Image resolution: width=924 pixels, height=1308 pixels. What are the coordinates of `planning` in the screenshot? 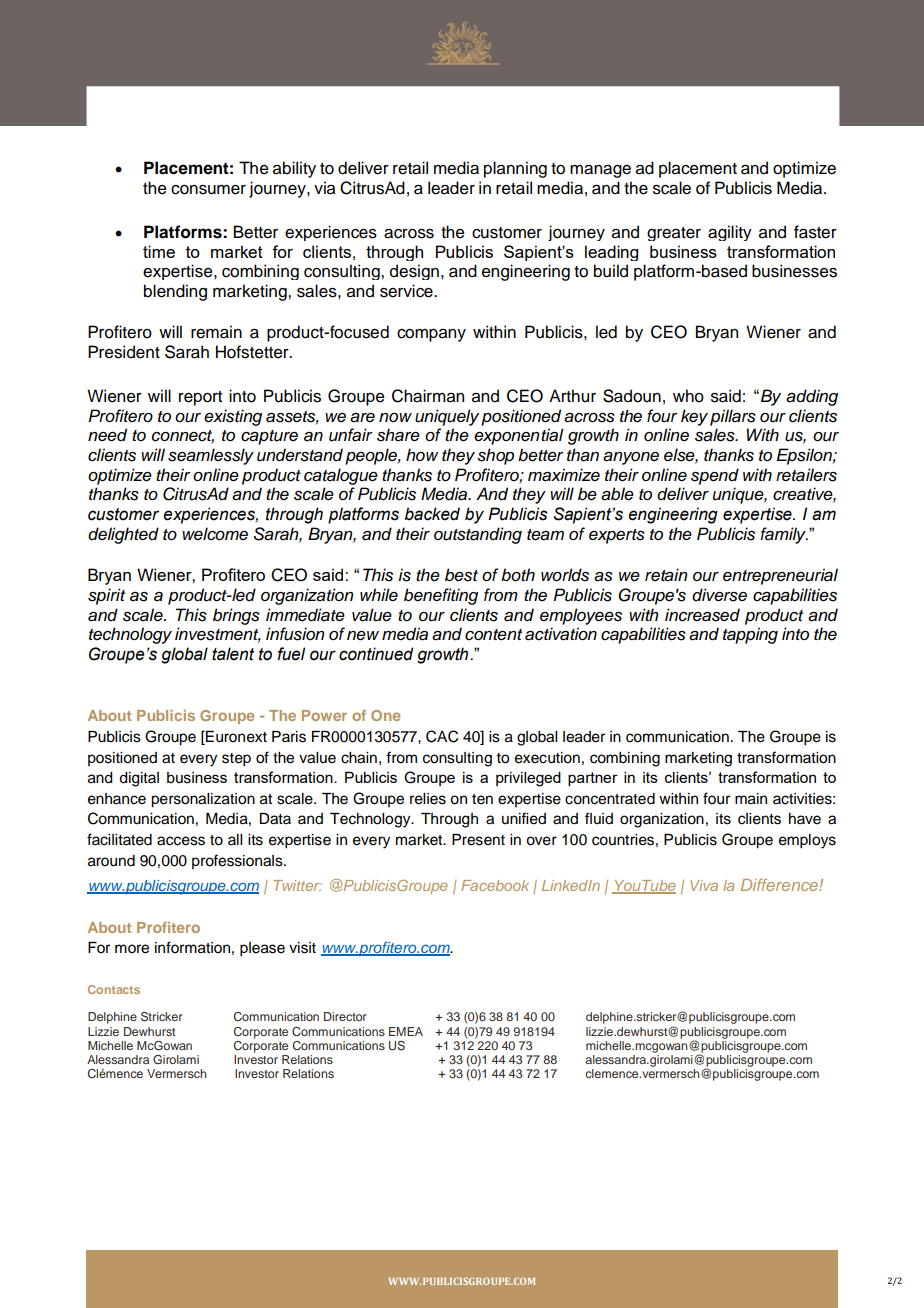 It's located at (515, 169).
